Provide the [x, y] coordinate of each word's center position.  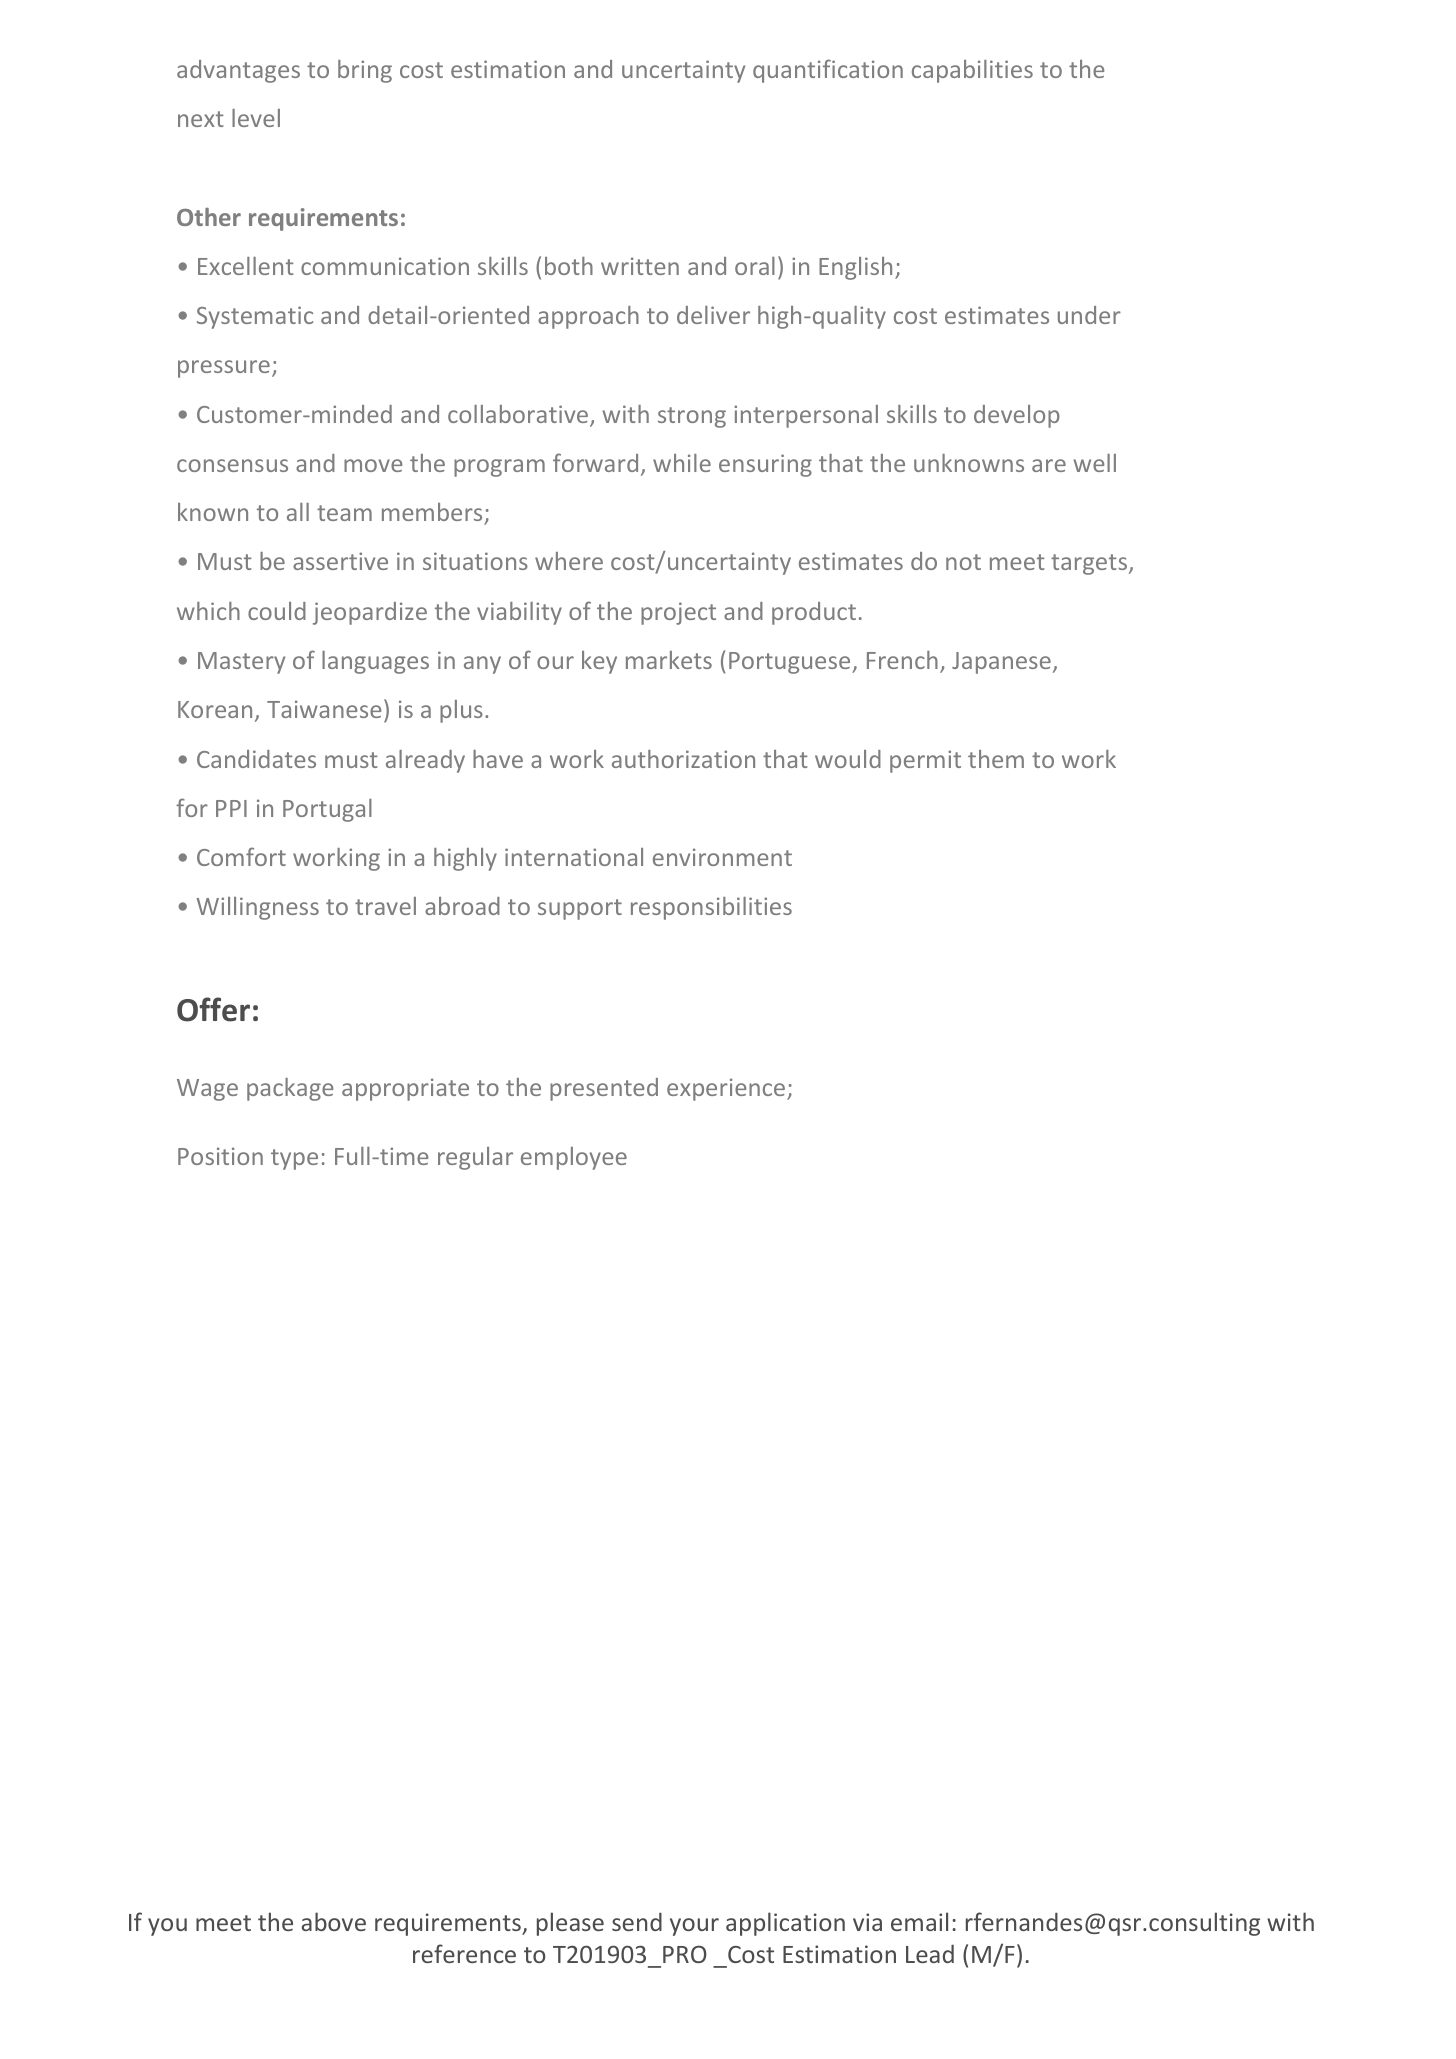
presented [604, 1089]
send [637, 1921]
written [640, 266]
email [919, 1921]
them [996, 759]
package [290, 1089]
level [256, 118]
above [334, 1921]
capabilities [972, 71]
